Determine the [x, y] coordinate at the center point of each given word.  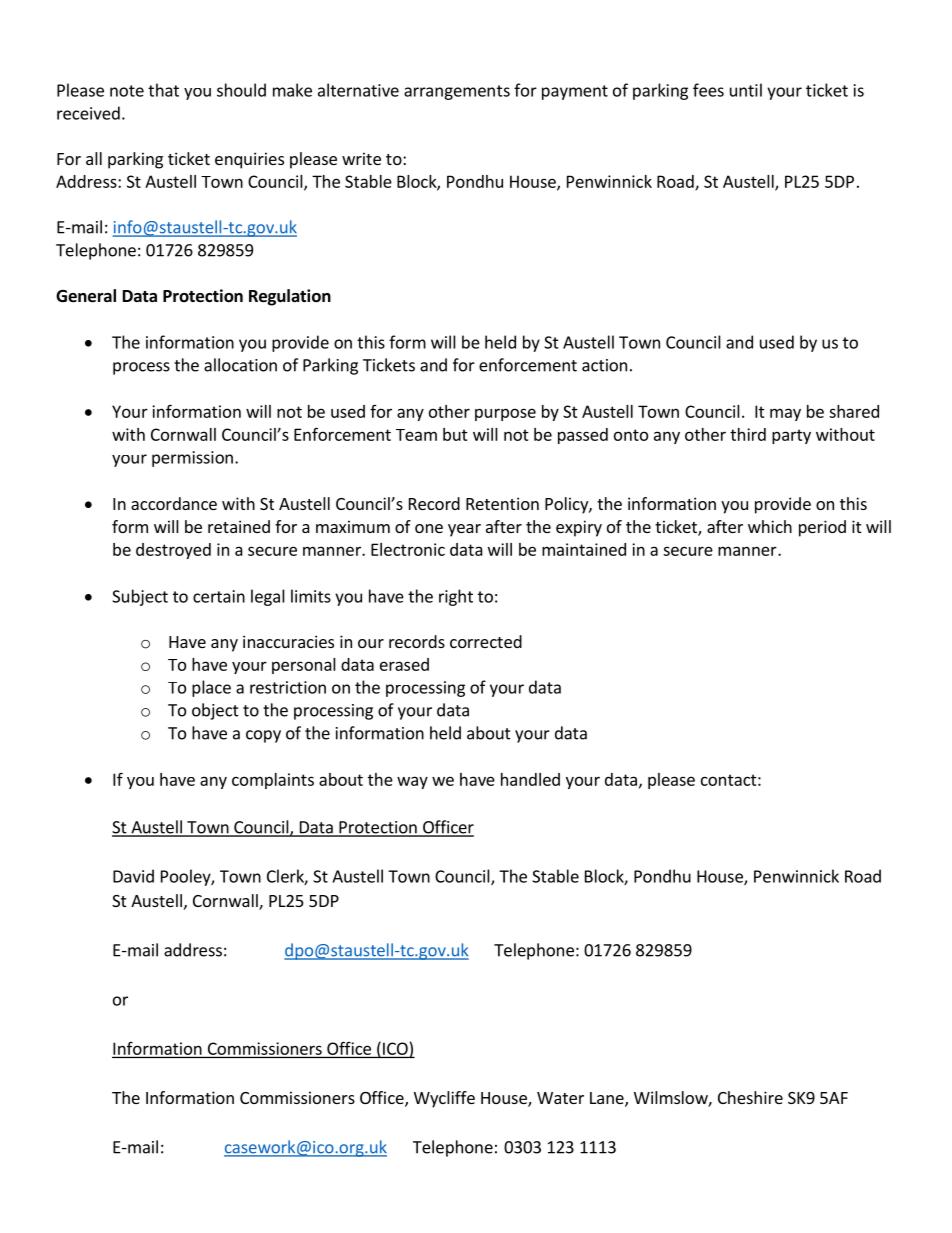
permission [192, 459]
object [215, 711]
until [746, 90]
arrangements [457, 92]
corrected [486, 641]
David [133, 876]
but [455, 434]
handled [530, 779]
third [748, 434]
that [163, 90]
